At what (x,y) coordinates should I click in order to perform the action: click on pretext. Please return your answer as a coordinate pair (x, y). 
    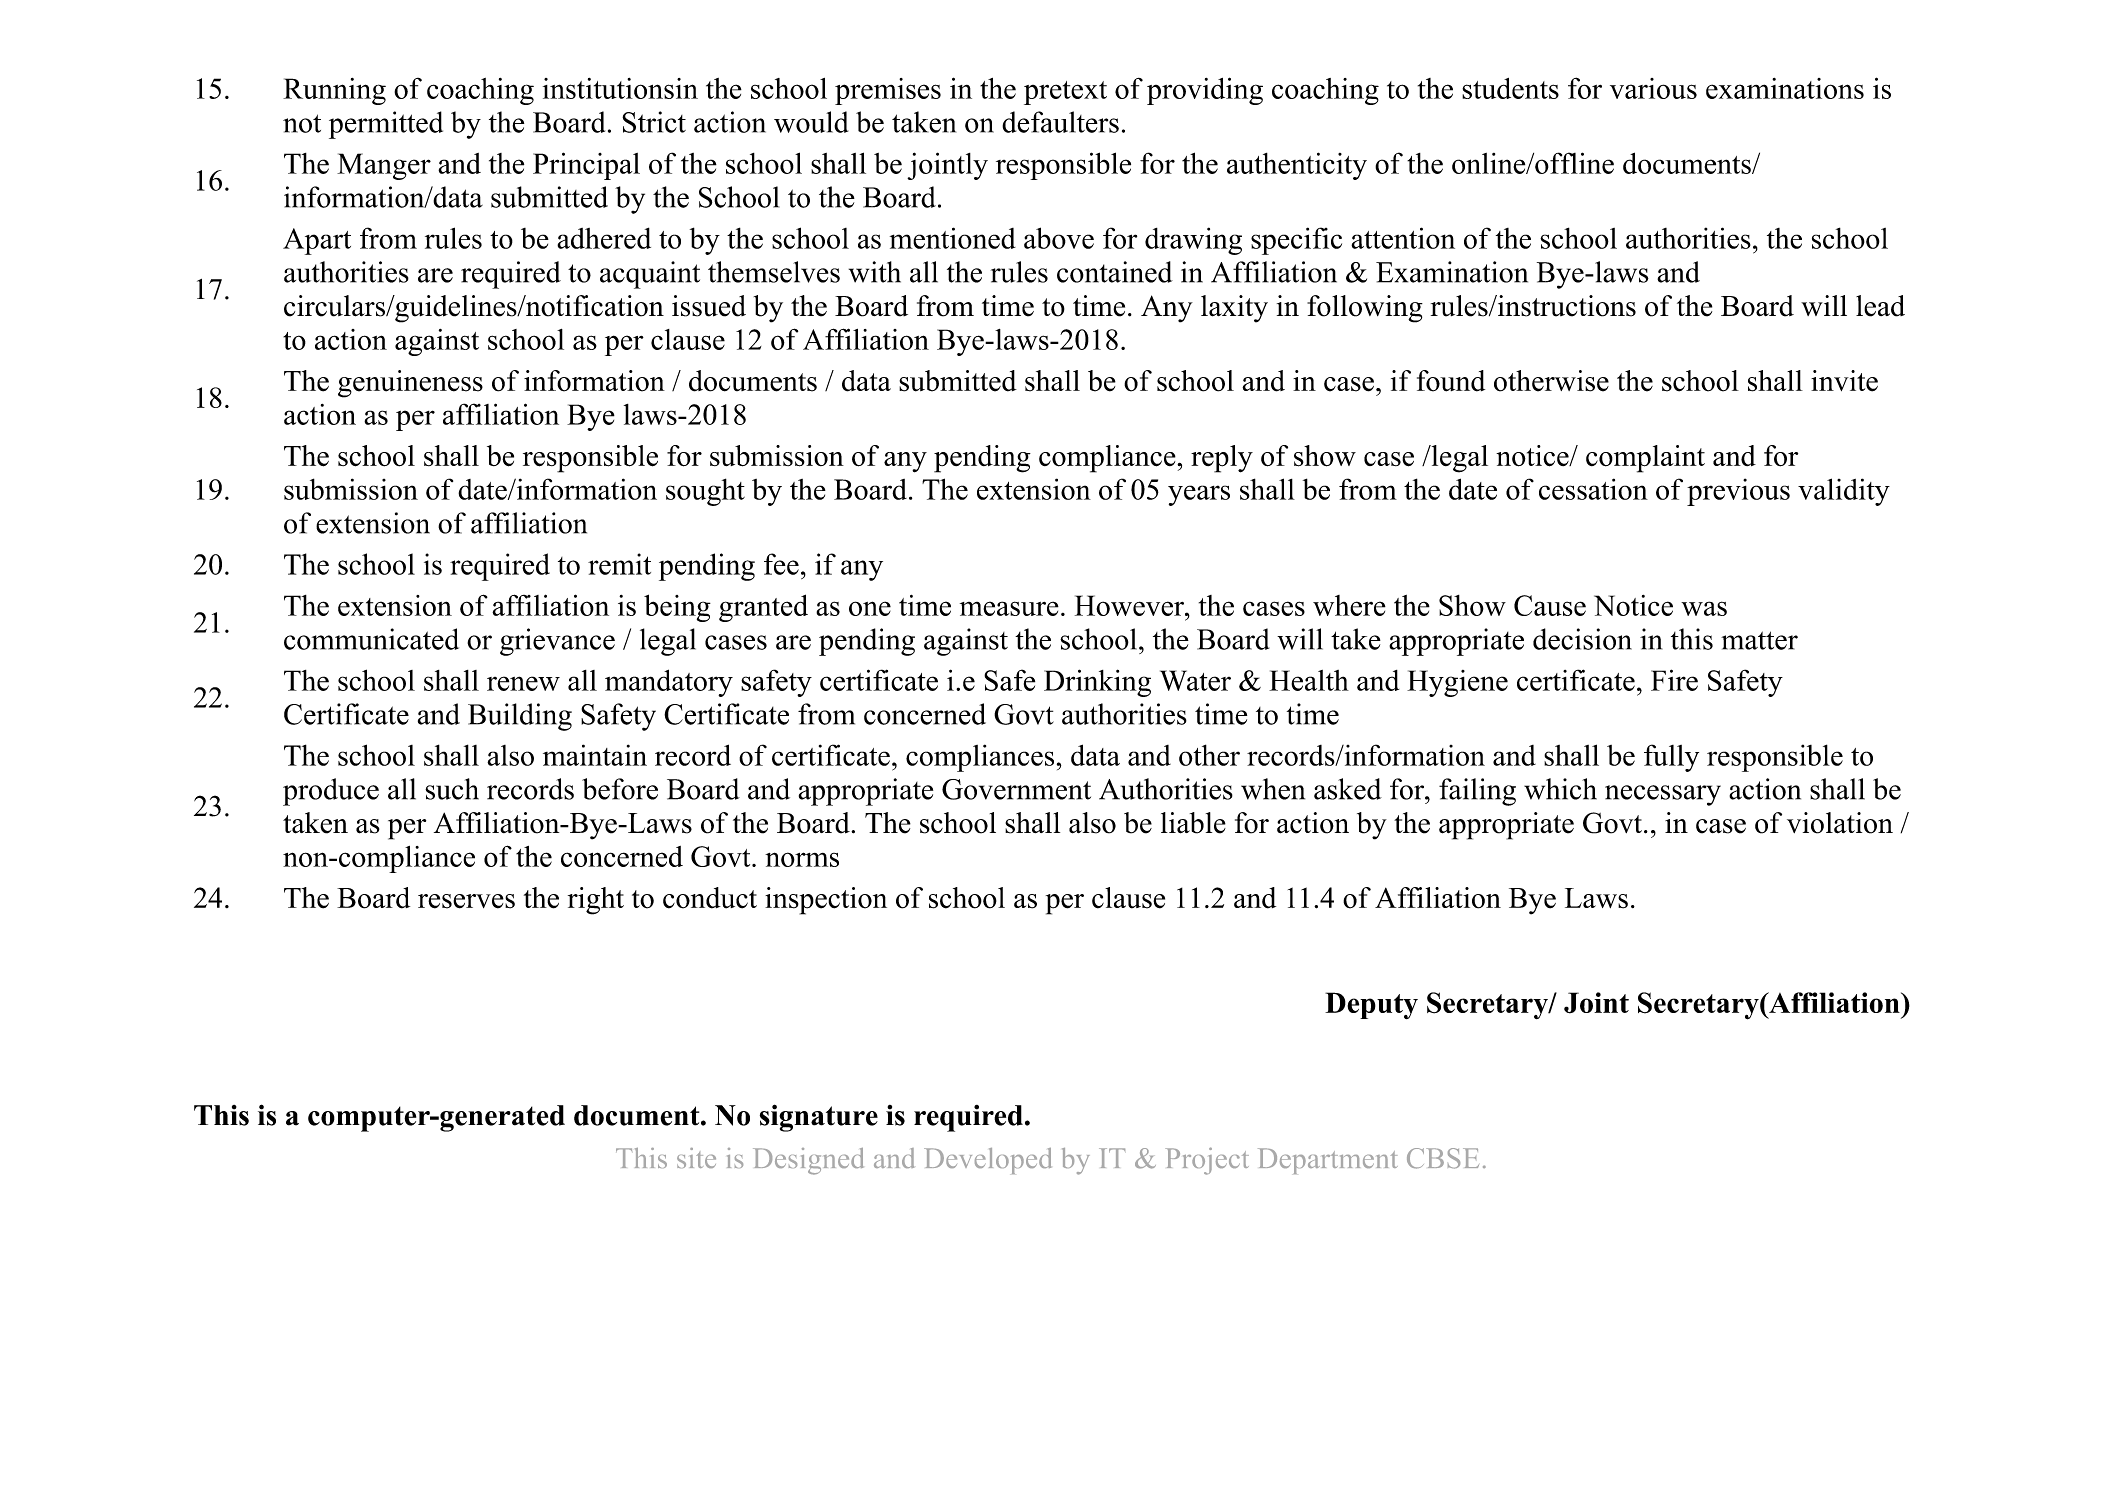
    Looking at the image, I should click on (1065, 93).
